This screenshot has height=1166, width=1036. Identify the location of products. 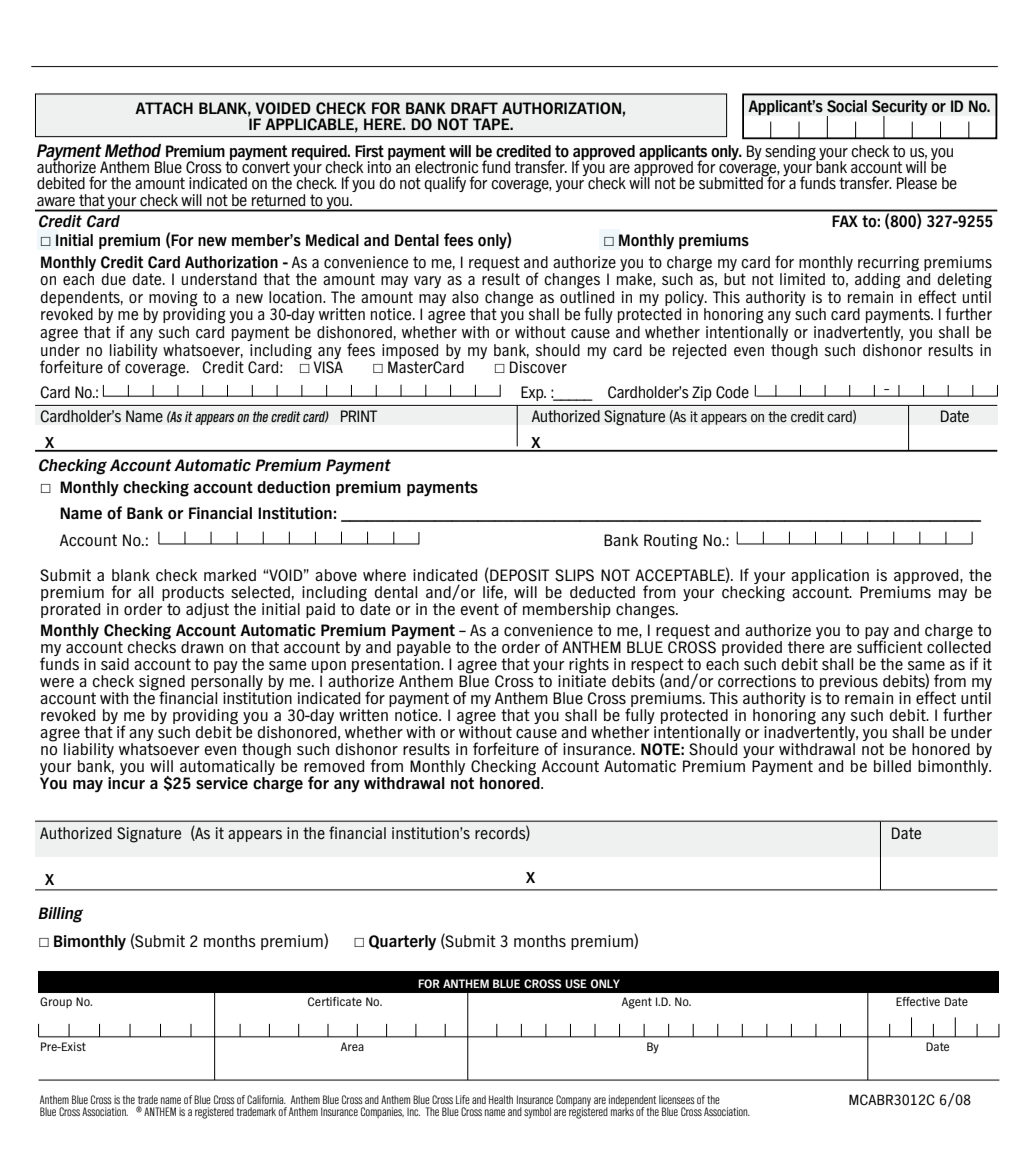
(193, 593).
